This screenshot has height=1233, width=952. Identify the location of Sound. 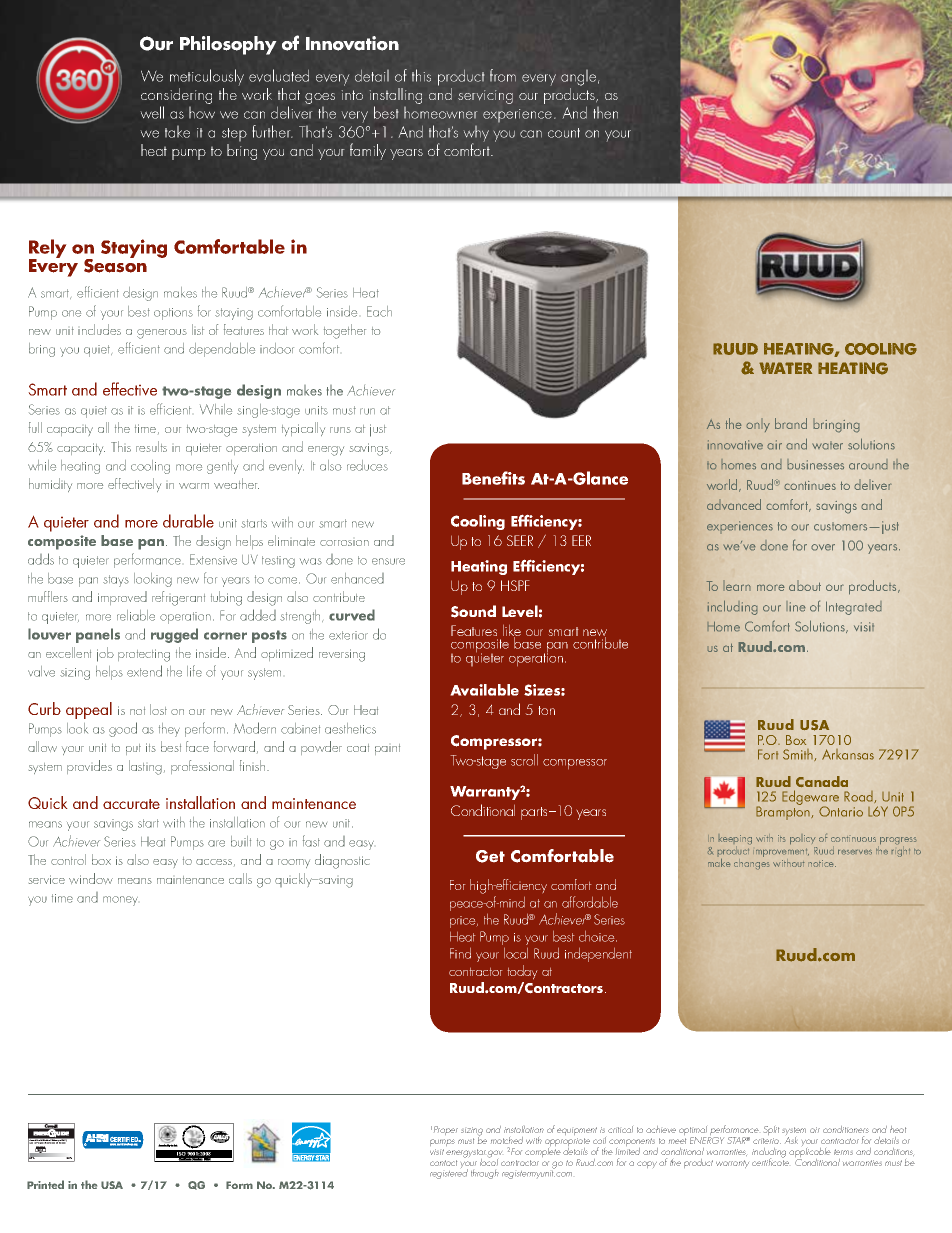
(473, 611).
